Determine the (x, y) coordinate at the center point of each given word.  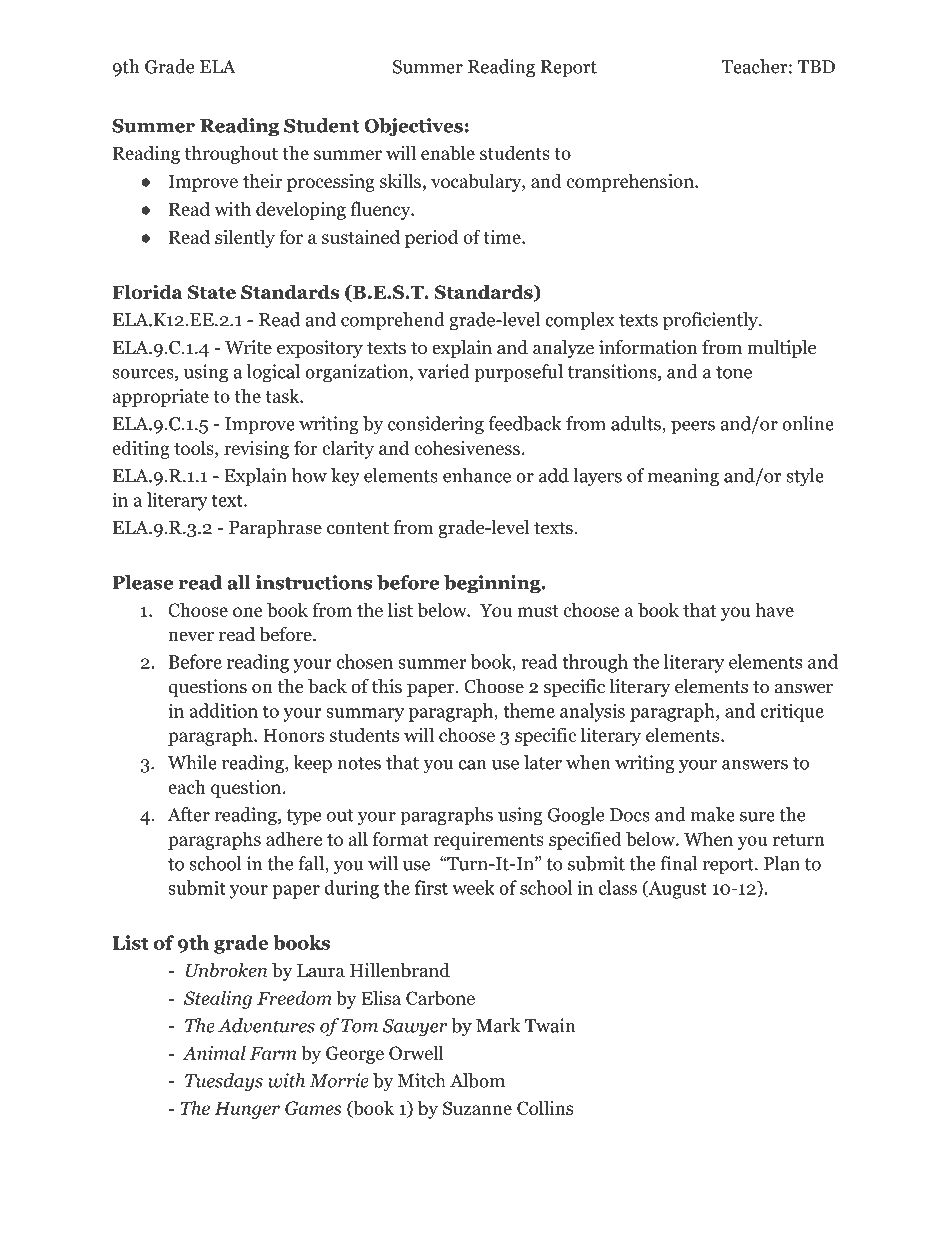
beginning (492, 584)
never (191, 636)
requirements (489, 841)
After (189, 814)
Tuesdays (224, 1082)
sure (757, 817)
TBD (816, 67)
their (263, 180)
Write (248, 347)
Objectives (413, 127)
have (774, 609)
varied (444, 371)
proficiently (711, 321)
